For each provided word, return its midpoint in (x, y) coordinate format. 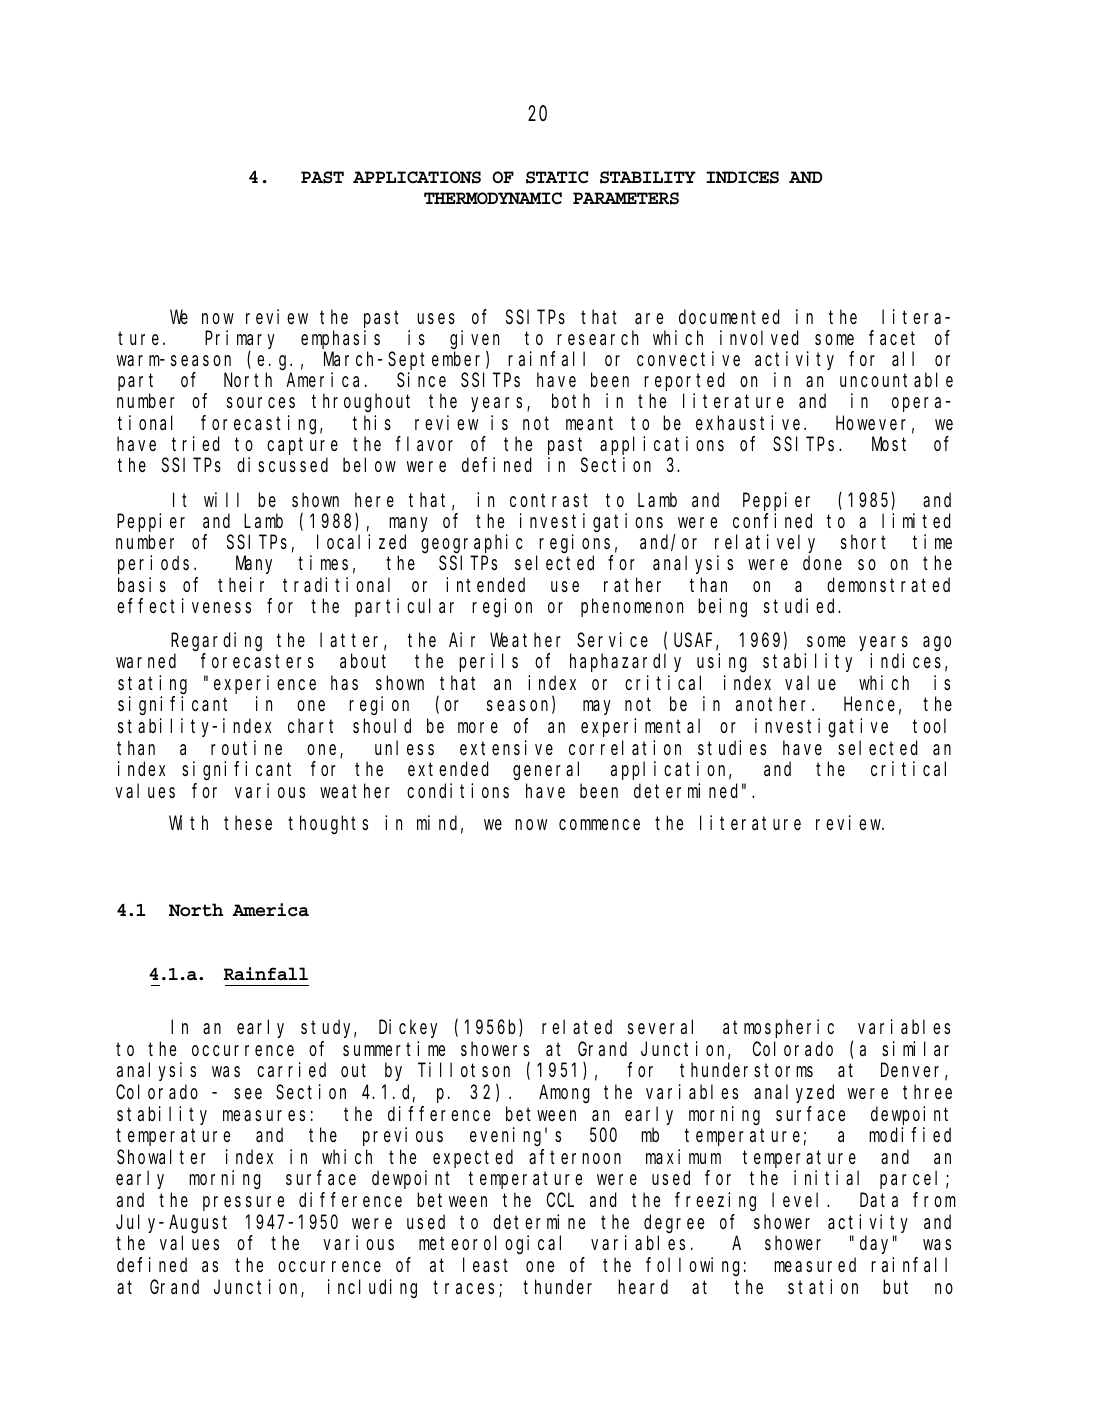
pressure (243, 1203)
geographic (472, 544)
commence (599, 824)
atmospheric (778, 1028)
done (822, 563)
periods (156, 565)
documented (729, 316)
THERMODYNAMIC (493, 198)
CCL (560, 1200)
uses (436, 318)
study (328, 1029)
